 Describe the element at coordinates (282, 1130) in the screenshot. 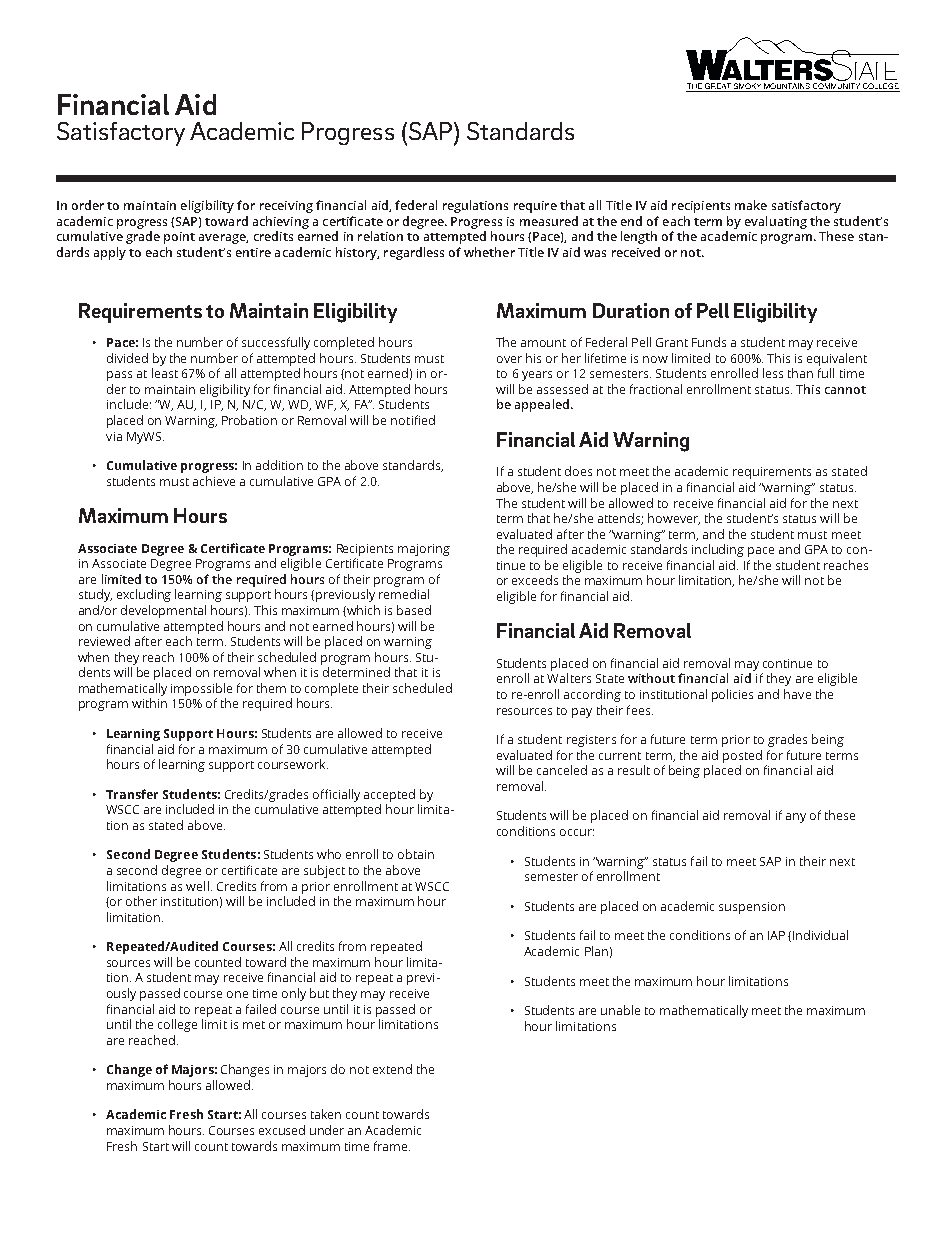

I see `excused` at that location.
